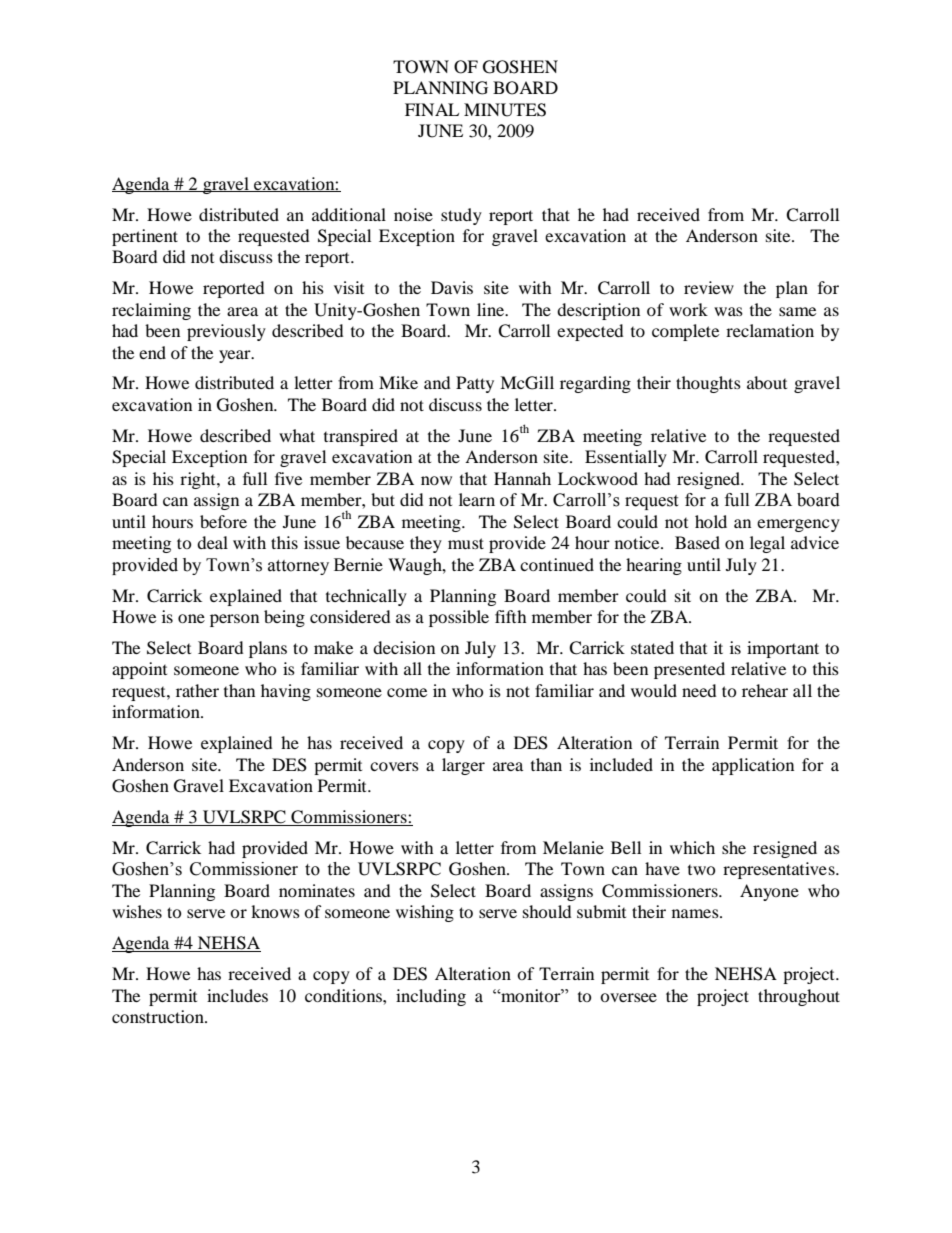 The width and height of the image is (952, 1233). I want to click on MINUTES, so click(505, 110).
